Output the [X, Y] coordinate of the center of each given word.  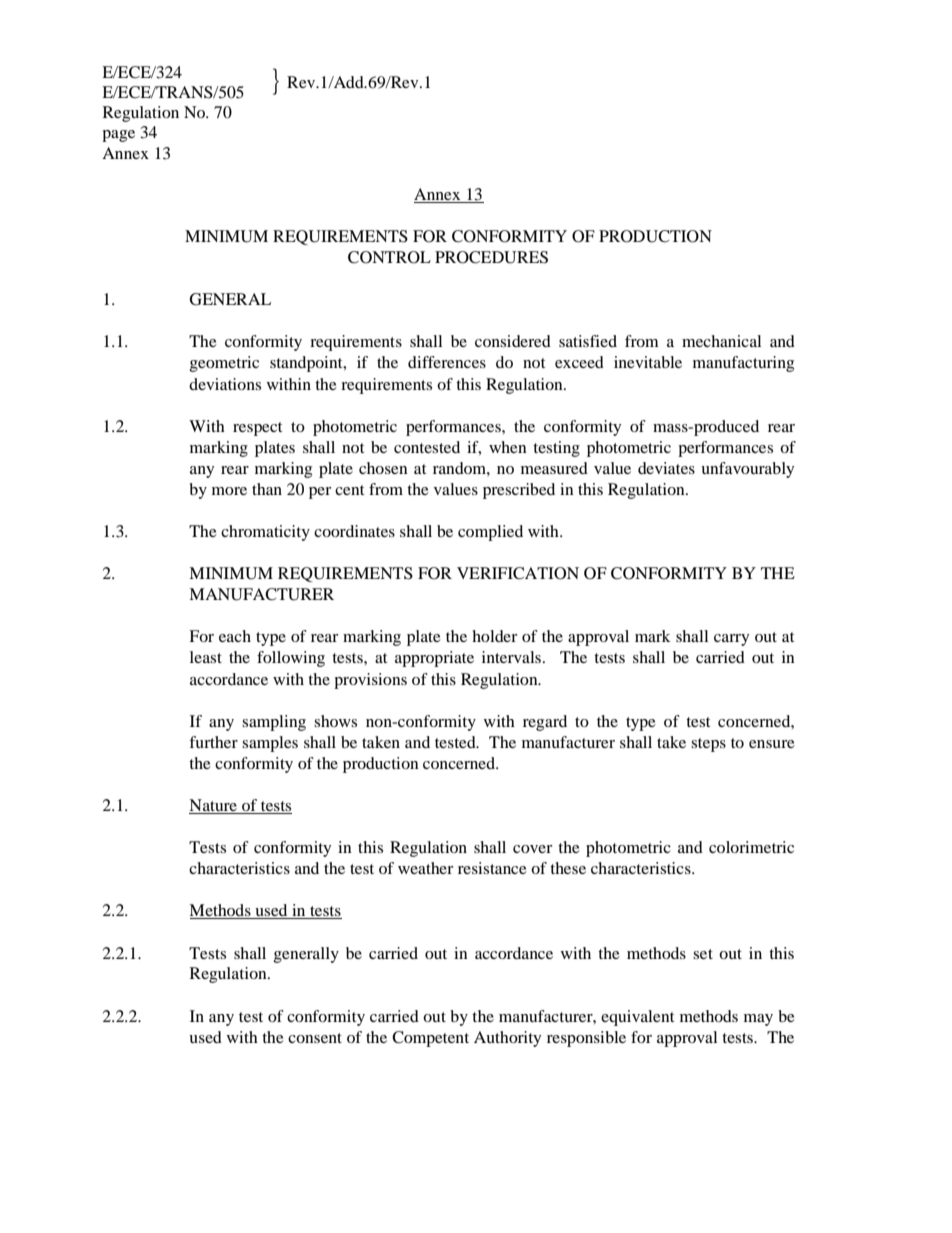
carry [731, 640]
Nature [214, 806]
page [118, 136]
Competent [430, 1039]
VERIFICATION [518, 573]
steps [708, 745]
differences [447, 362]
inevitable [648, 362]
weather [426, 868]
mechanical [721, 341]
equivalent [637, 1018]
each [235, 636]
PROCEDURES [491, 257]
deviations [225, 384]
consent [315, 1038]
